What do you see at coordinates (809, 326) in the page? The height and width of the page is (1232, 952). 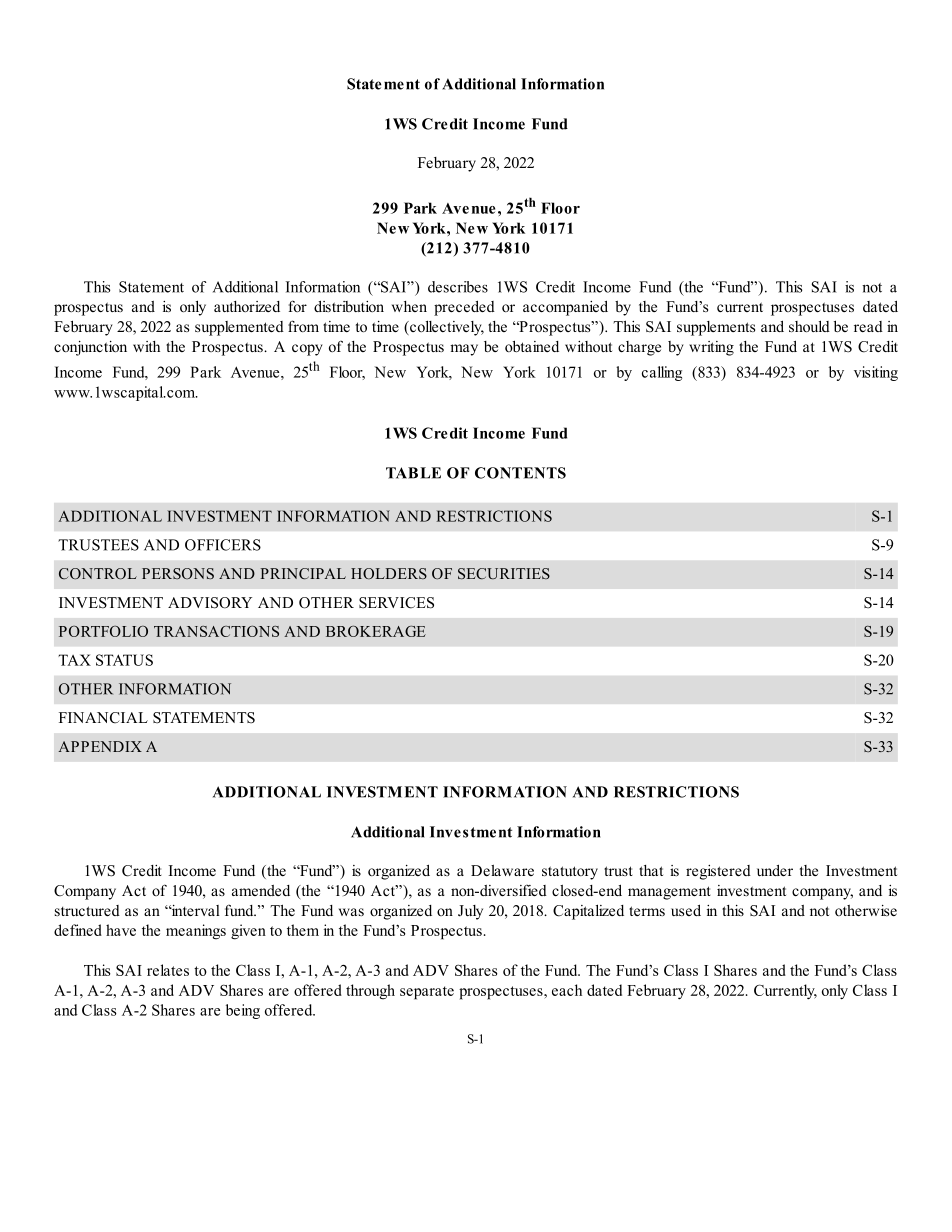 I see `should` at bounding box center [809, 326].
